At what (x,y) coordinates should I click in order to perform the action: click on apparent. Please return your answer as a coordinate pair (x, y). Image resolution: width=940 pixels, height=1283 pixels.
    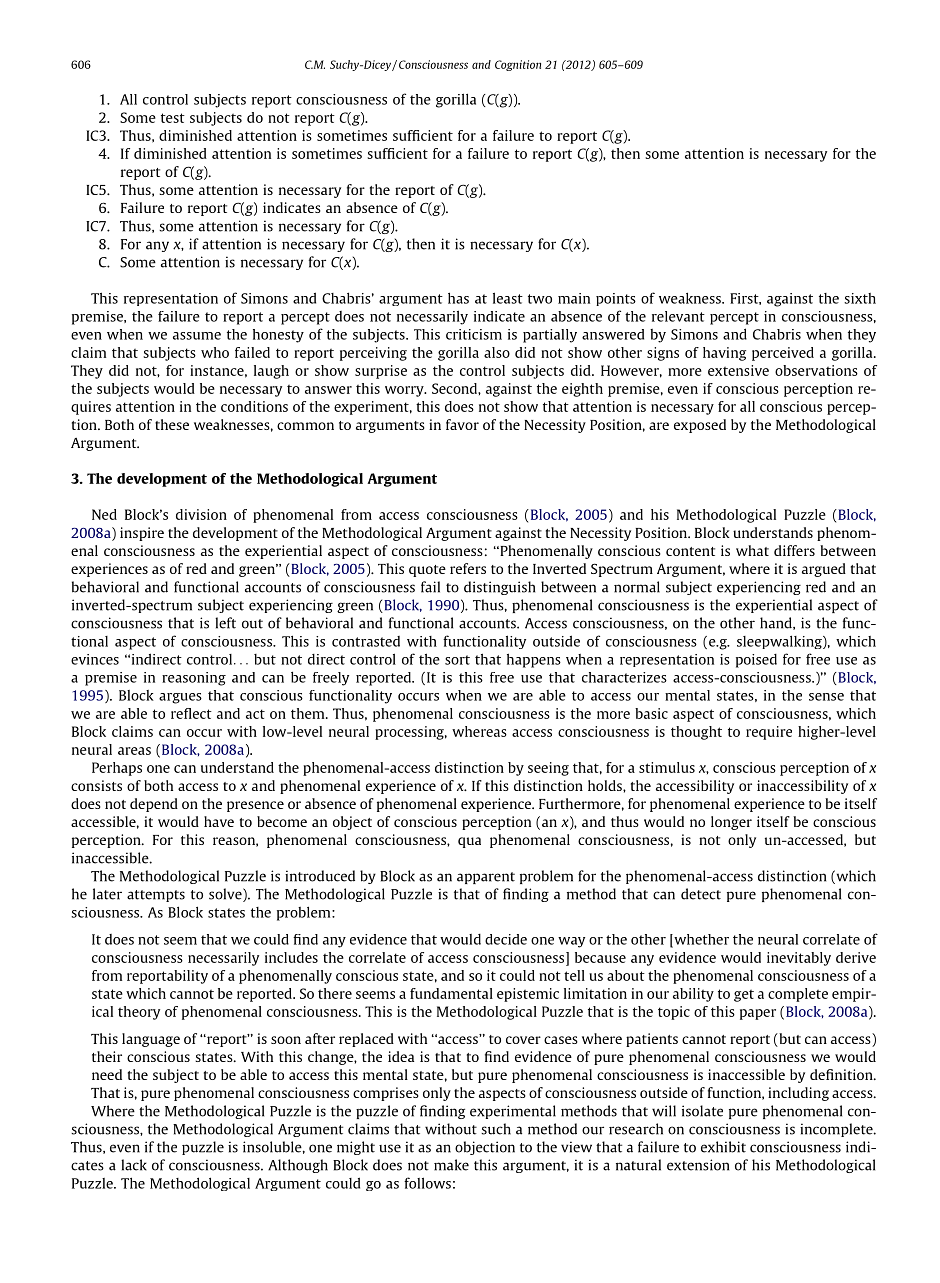
    Looking at the image, I should click on (486, 878).
